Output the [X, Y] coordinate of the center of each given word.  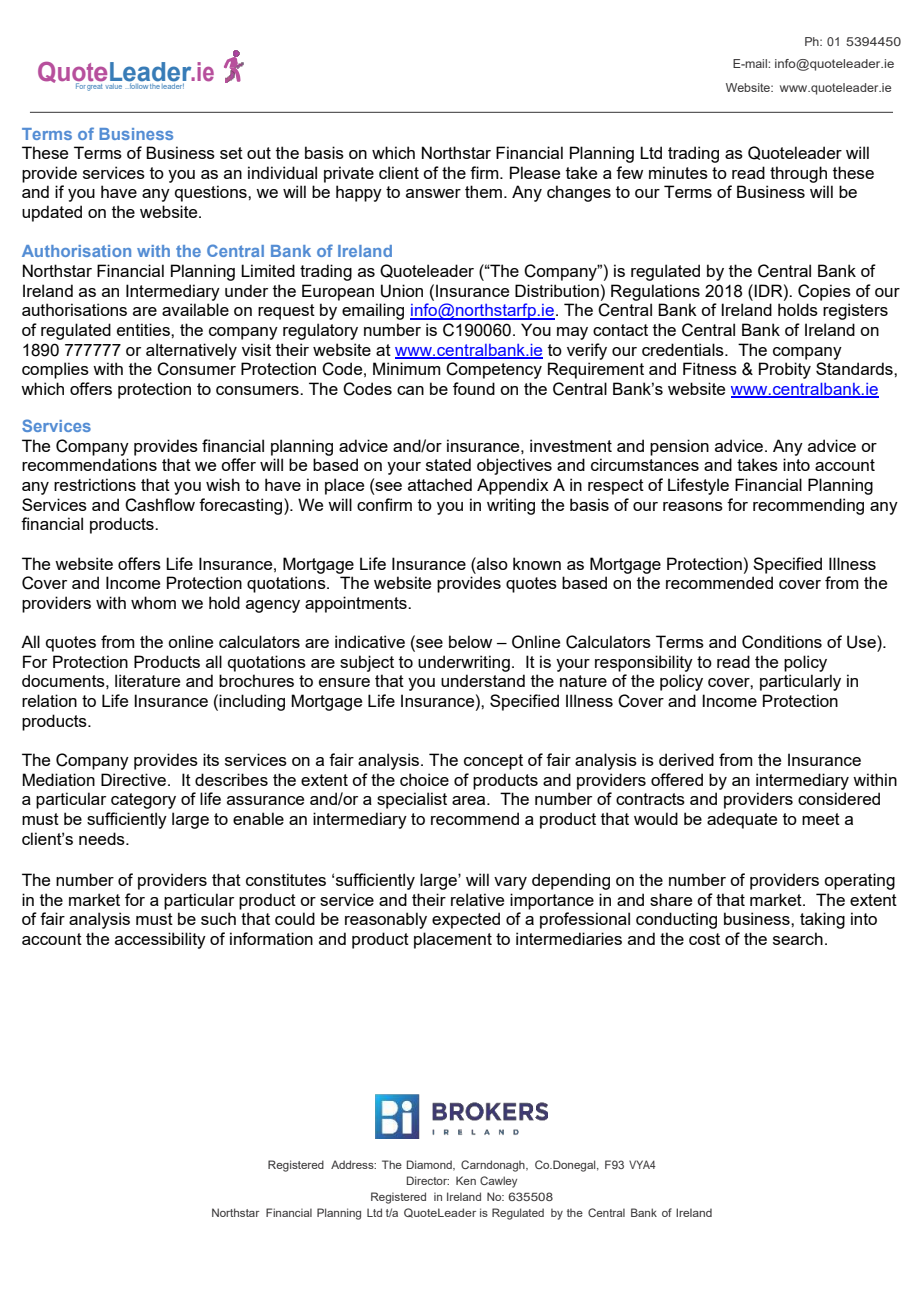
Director [428, 1180]
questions [212, 193]
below [470, 641]
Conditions [782, 642]
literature [147, 680]
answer [433, 193]
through [798, 174]
